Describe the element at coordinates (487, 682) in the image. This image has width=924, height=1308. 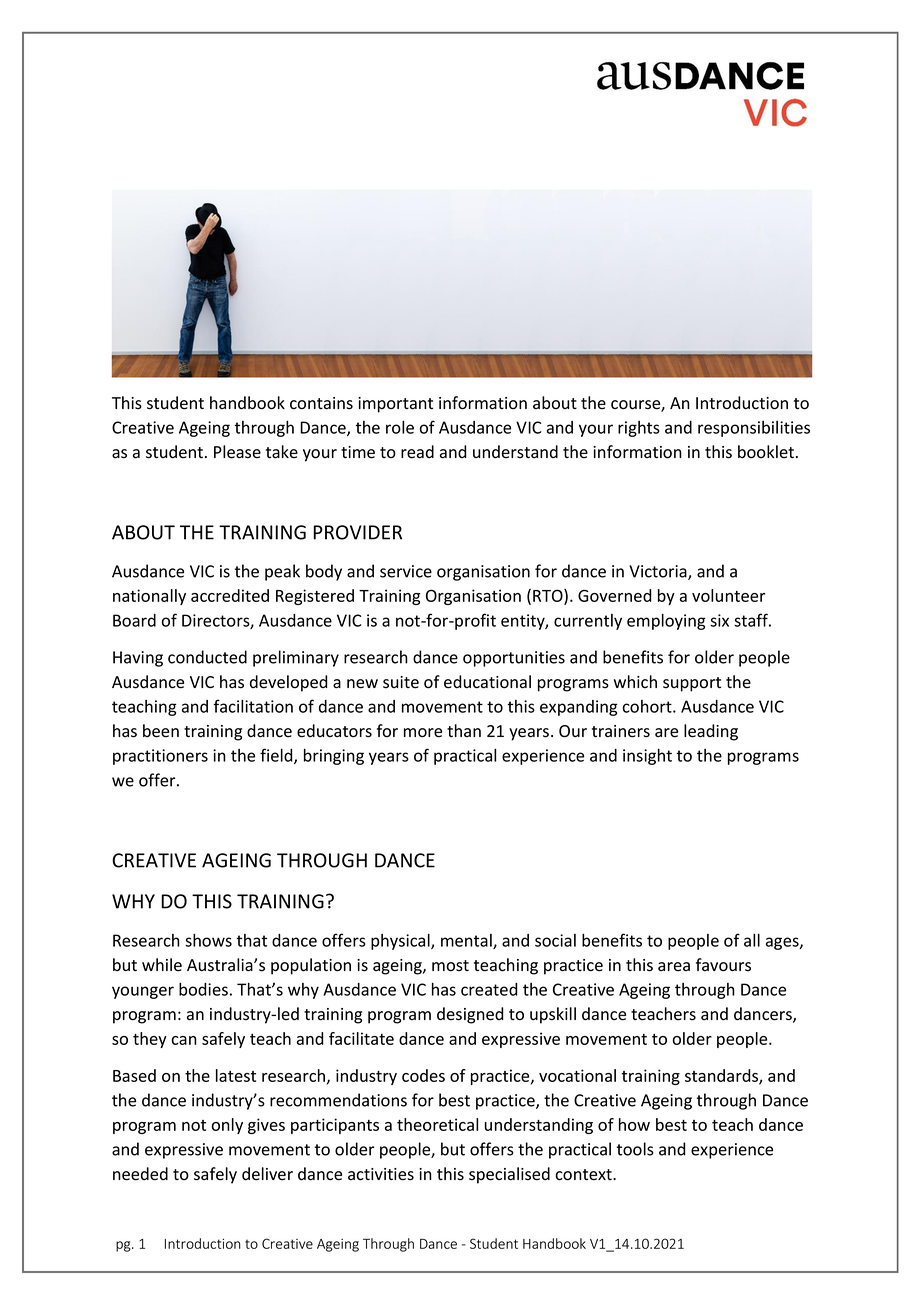
I see `educational` at that location.
